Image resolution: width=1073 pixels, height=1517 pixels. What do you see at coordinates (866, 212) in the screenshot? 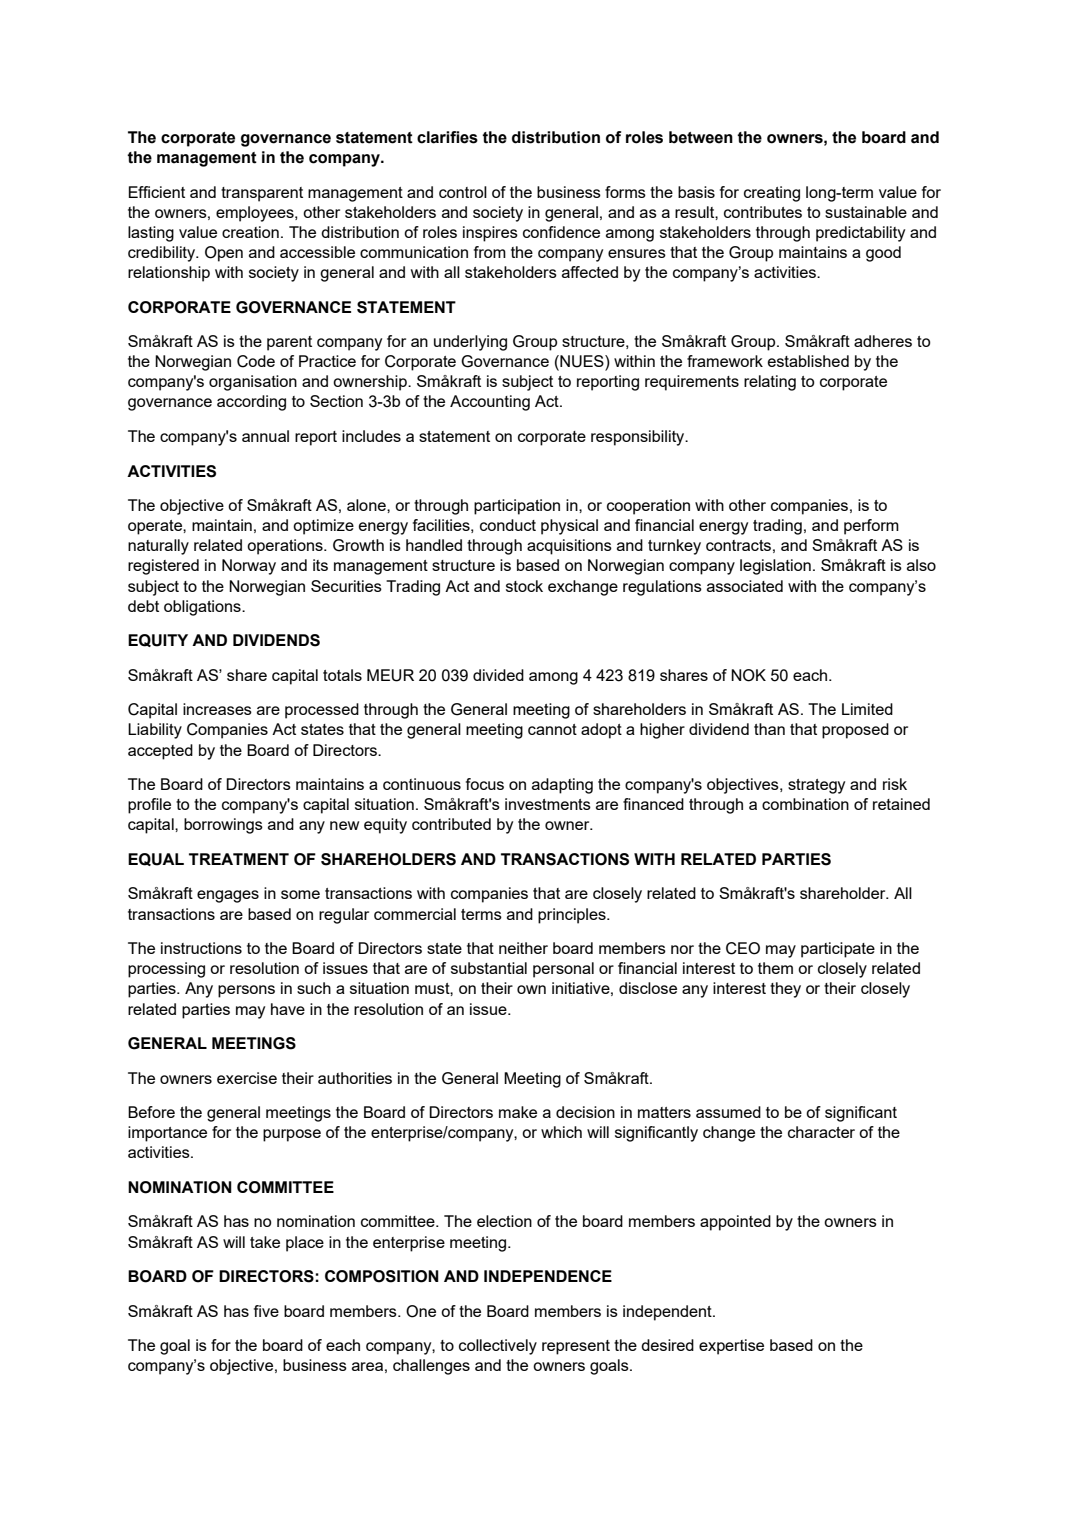
I see `sustainable` at bounding box center [866, 212].
